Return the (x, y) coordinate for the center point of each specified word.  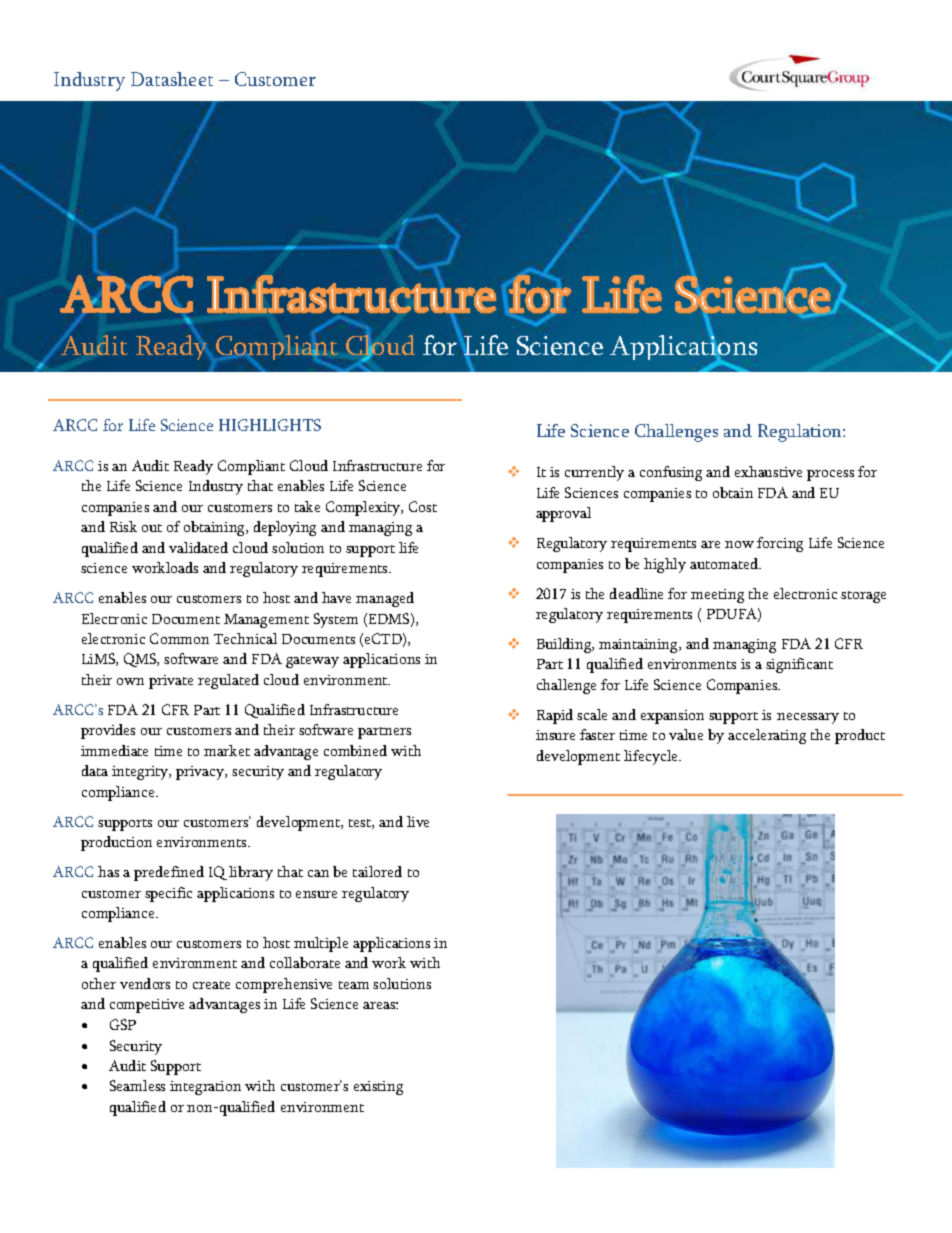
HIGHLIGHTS (270, 425)
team (354, 985)
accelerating (767, 736)
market (227, 750)
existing (378, 1088)
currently (594, 473)
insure (555, 735)
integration (205, 1088)
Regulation (801, 433)
